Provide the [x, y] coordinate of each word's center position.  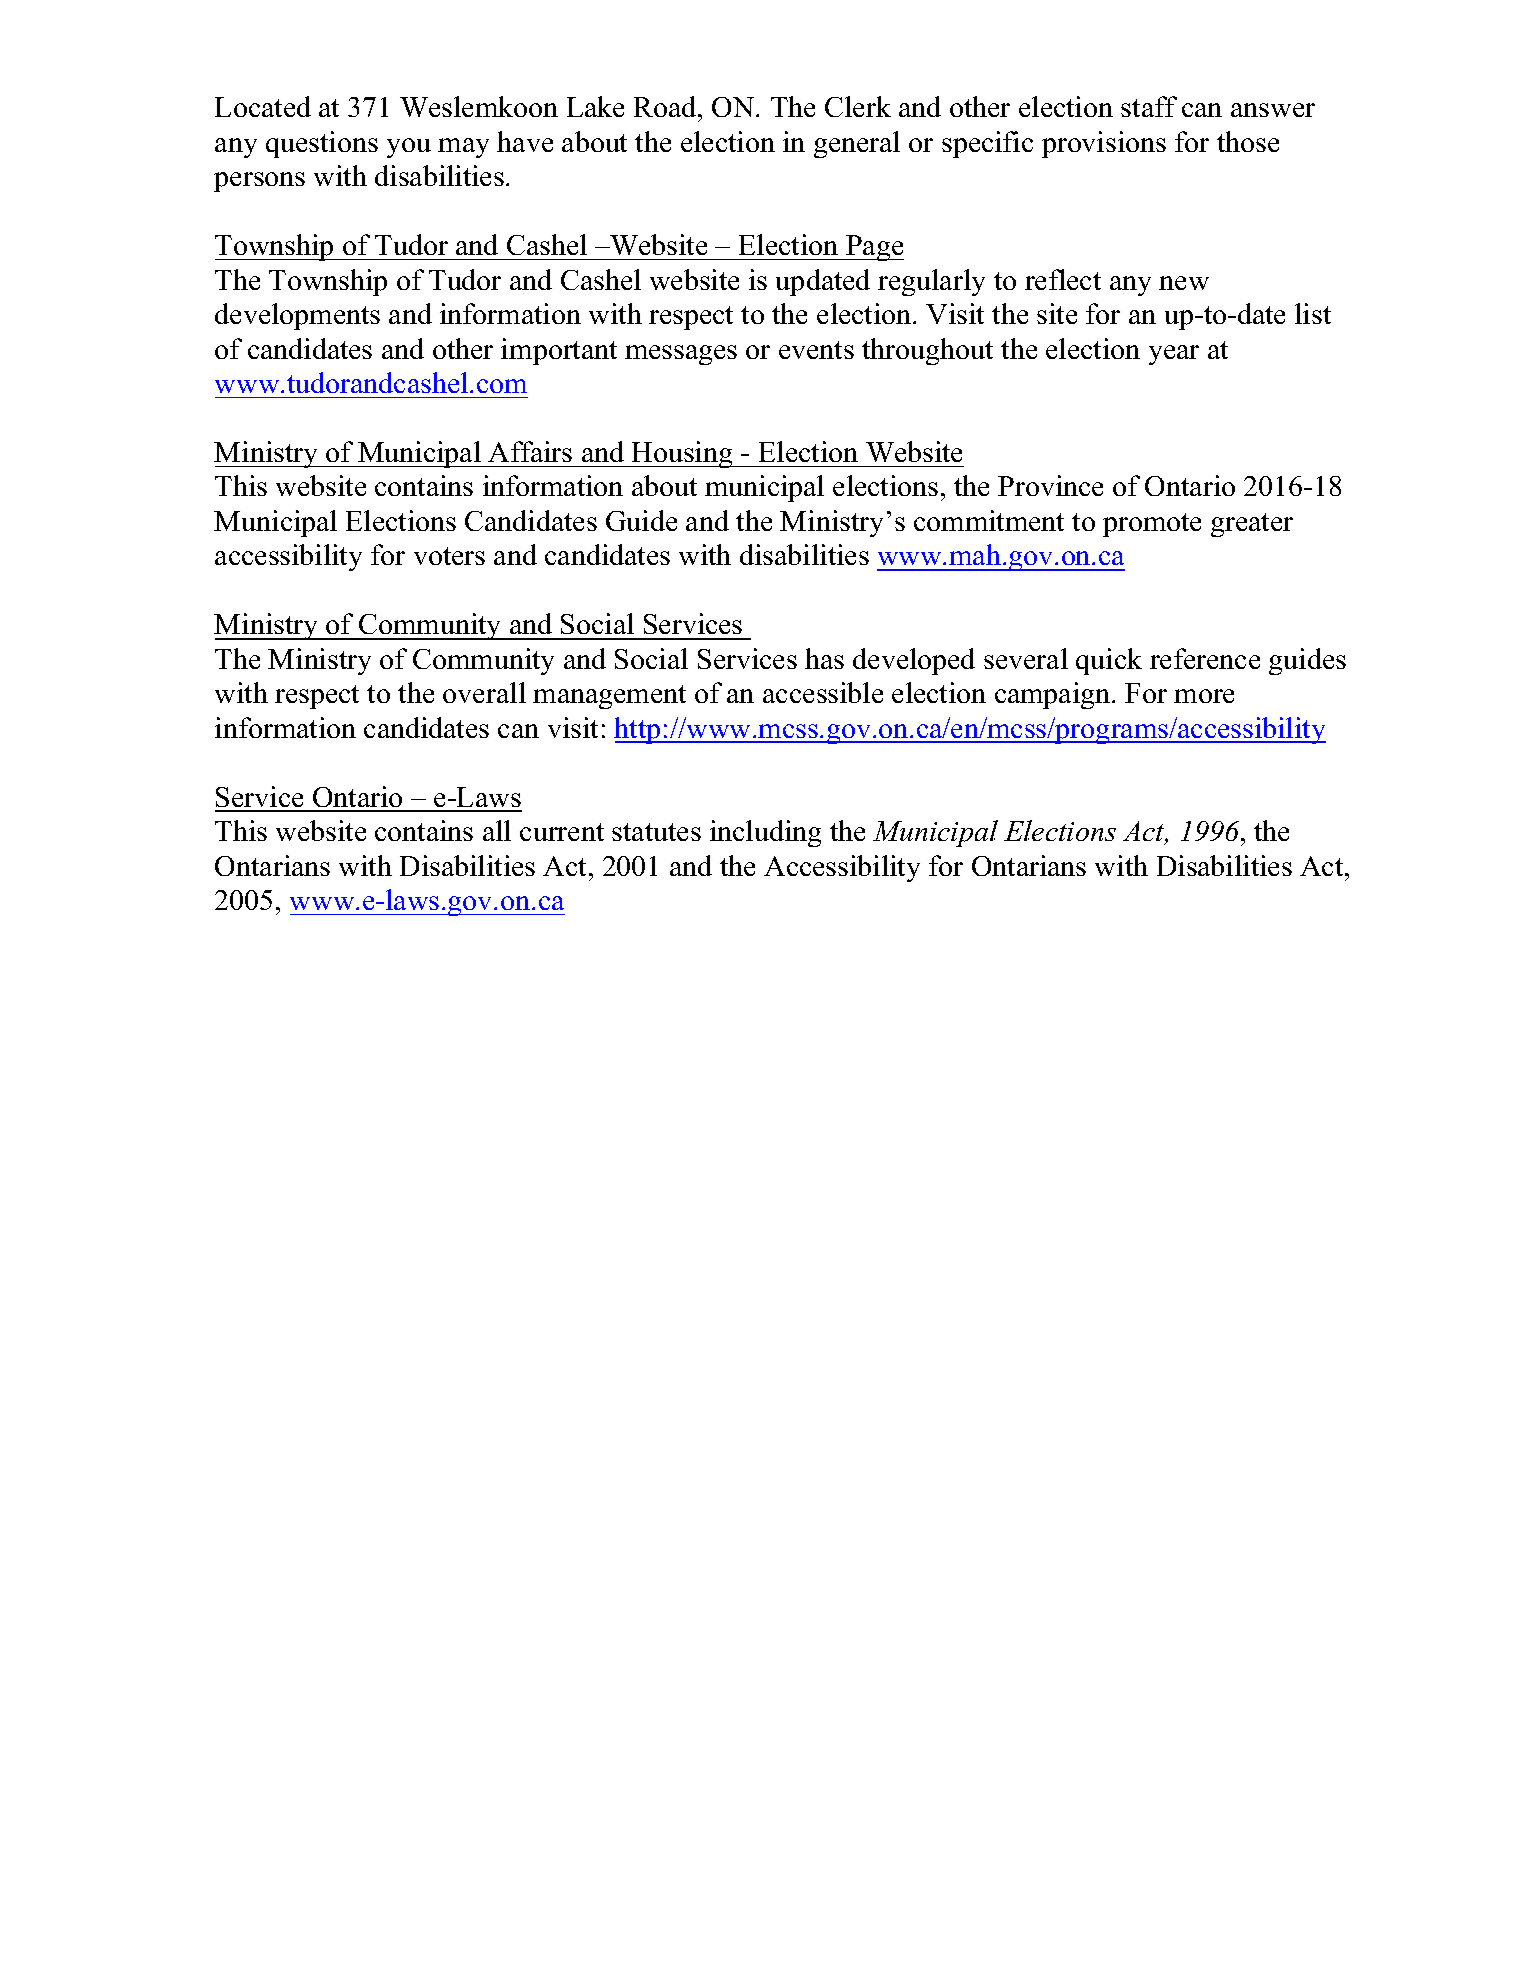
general [857, 144]
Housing [682, 454]
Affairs [530, 451]
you [409, 148]
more [1204, 696]
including [765, 833]
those [1248, 141]
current [562, 832]
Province [1050, 485]
